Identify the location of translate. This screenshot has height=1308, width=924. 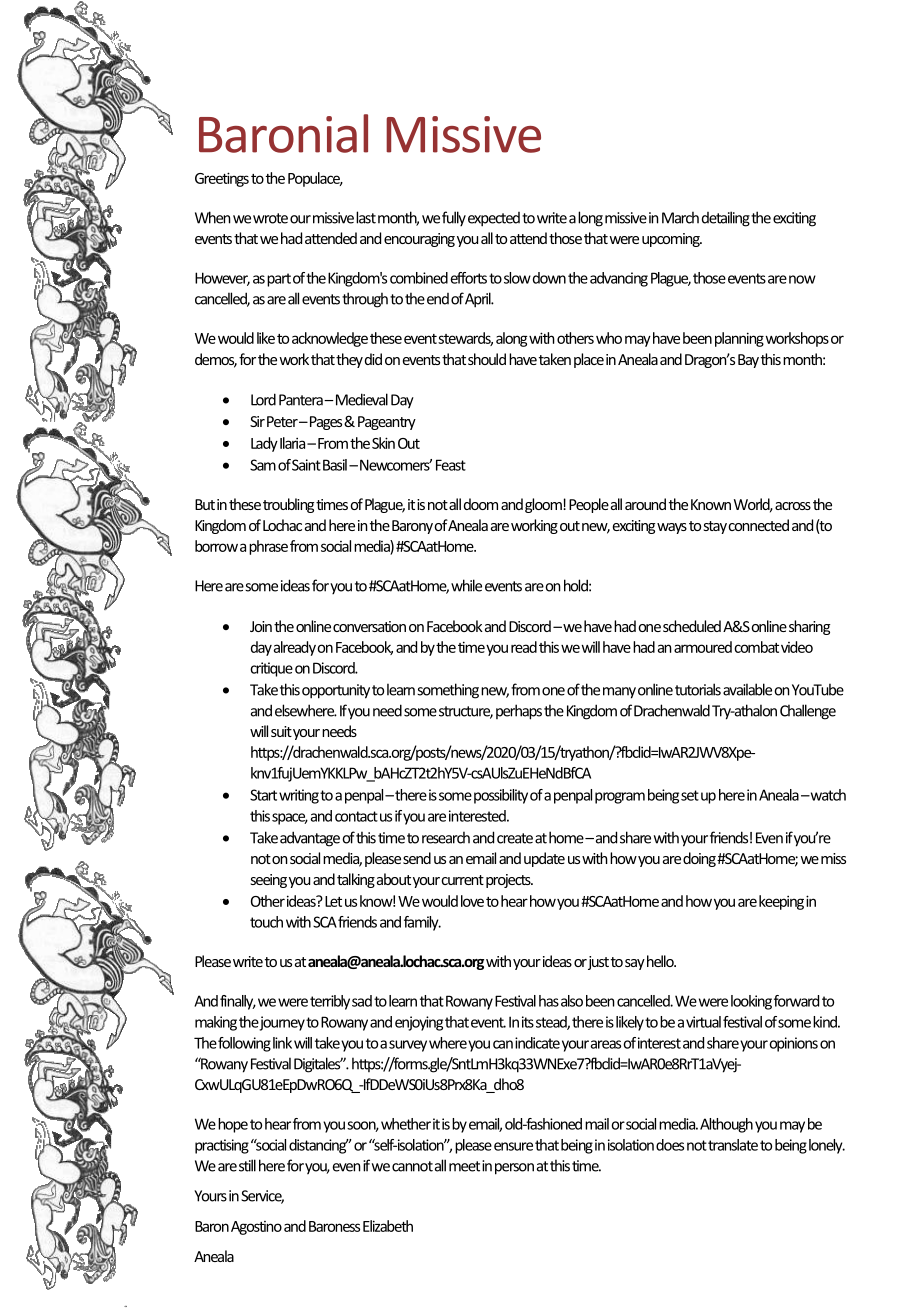
(733, 1145).
